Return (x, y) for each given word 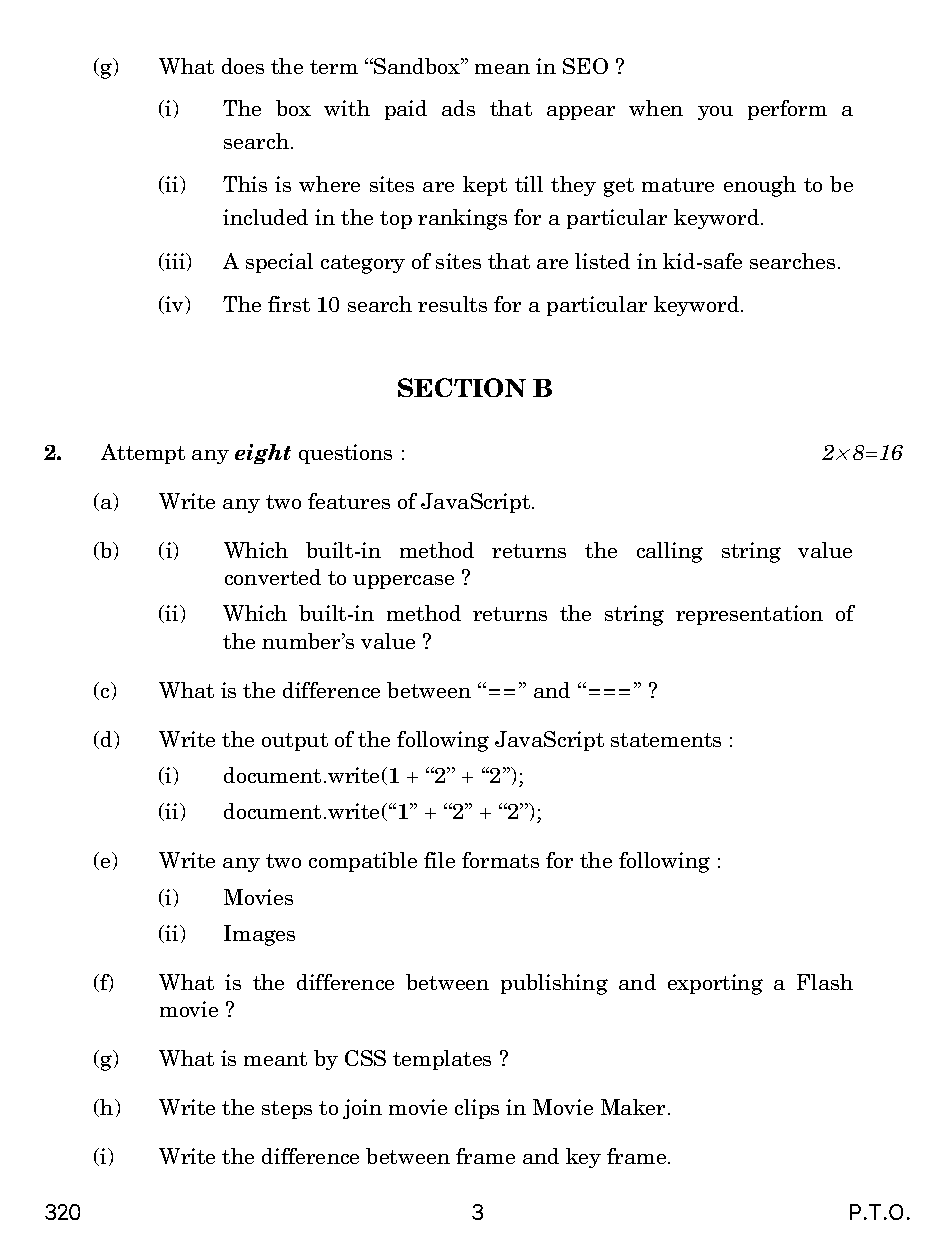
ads (458, 108)
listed (602, 261)
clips (477, 1109)
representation (749, 615)
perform (787, 110)
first (289, 304)
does (243, 66)
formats (500, 860)
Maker (635, 1107)
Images (259, 935)
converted (273, 577)
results (452, 304)
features (349, 501)
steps (287, 1110)
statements (666, 740)
